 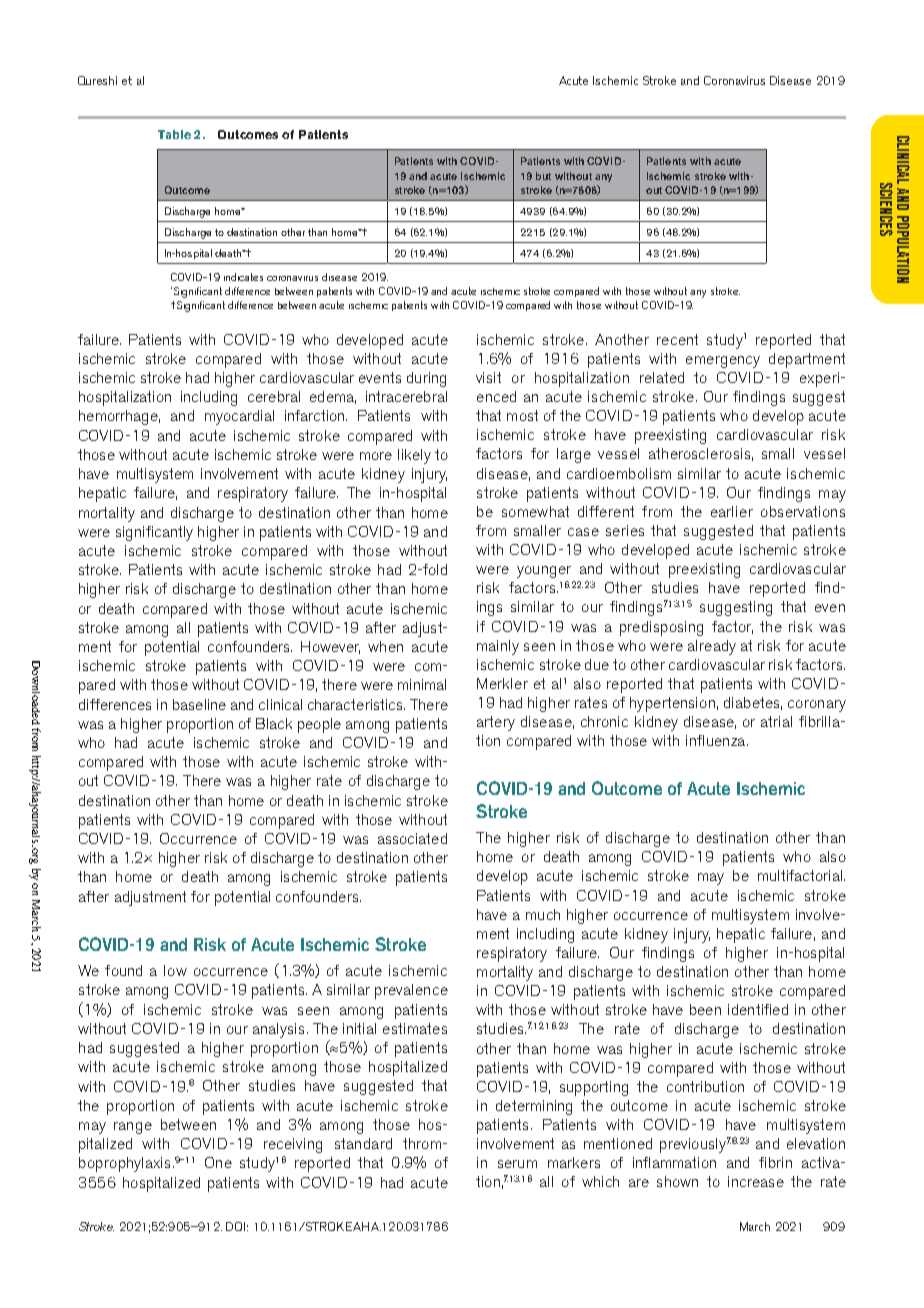 What do you see at coordinates (411, 991) in the page?
I see `prevalence` at bounding box center [411, 991].
